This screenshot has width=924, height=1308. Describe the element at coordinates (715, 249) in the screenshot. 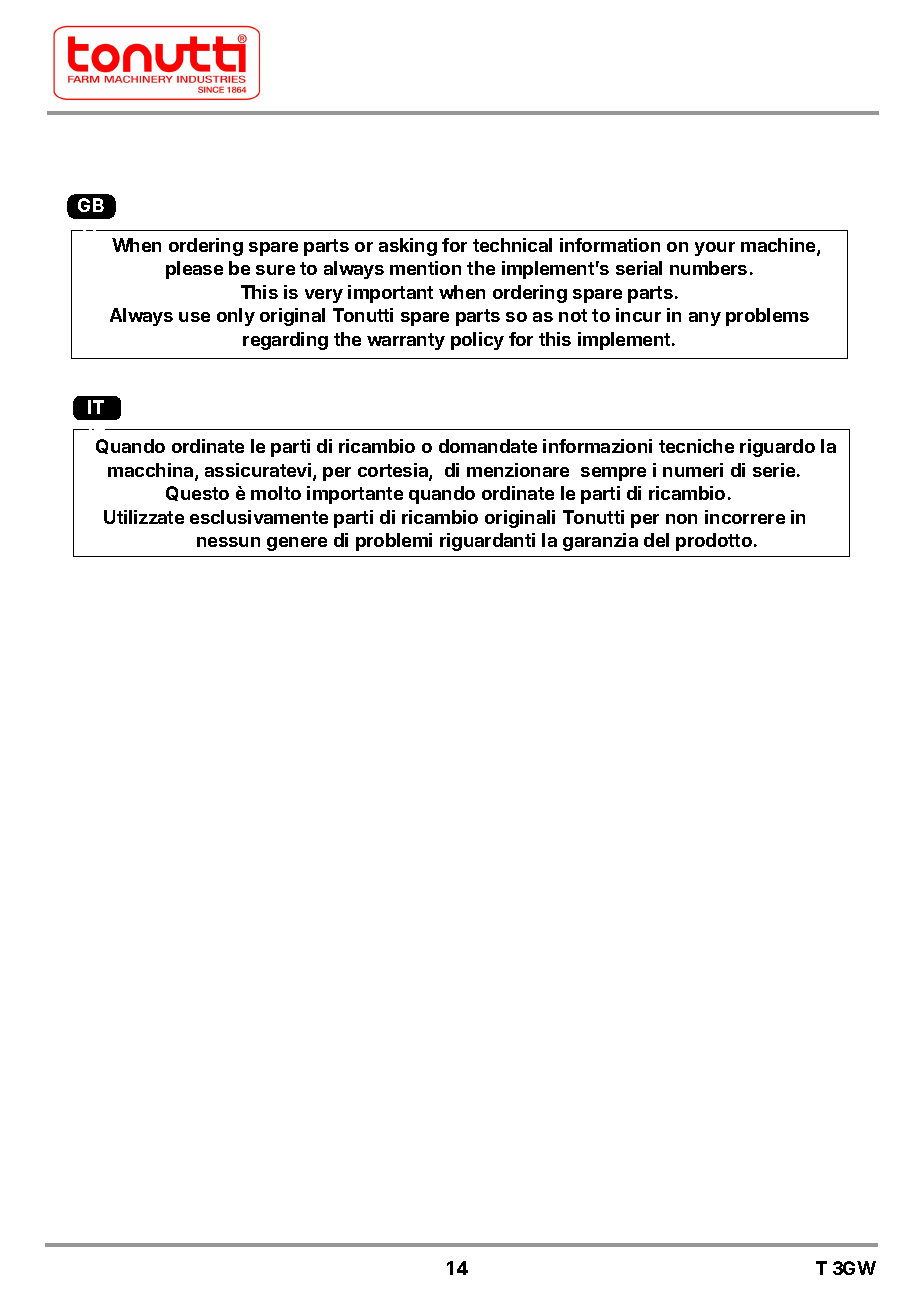

I see `your` at that location.
